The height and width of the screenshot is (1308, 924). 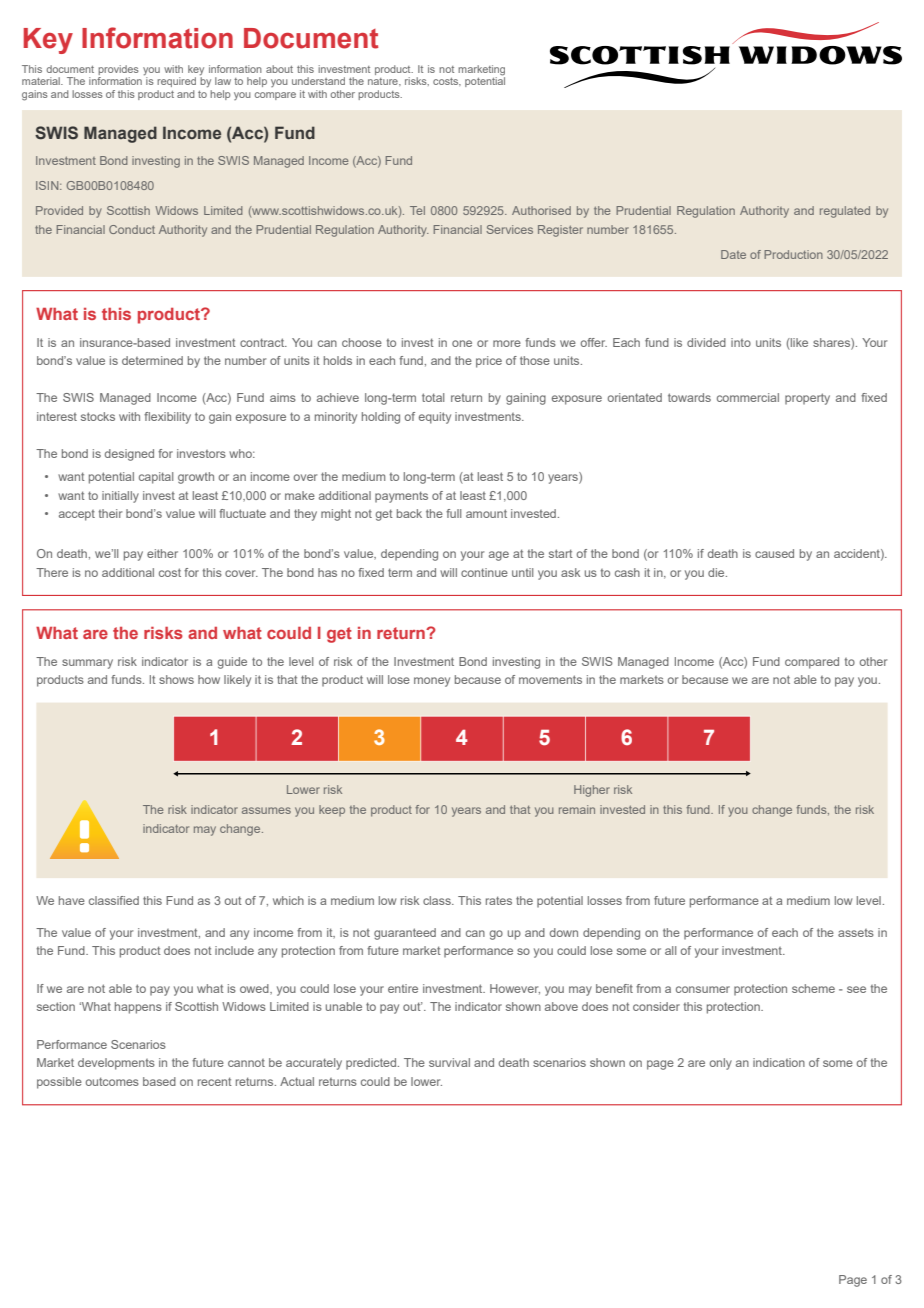 I want to click on either, so click(x=162, y=553).
